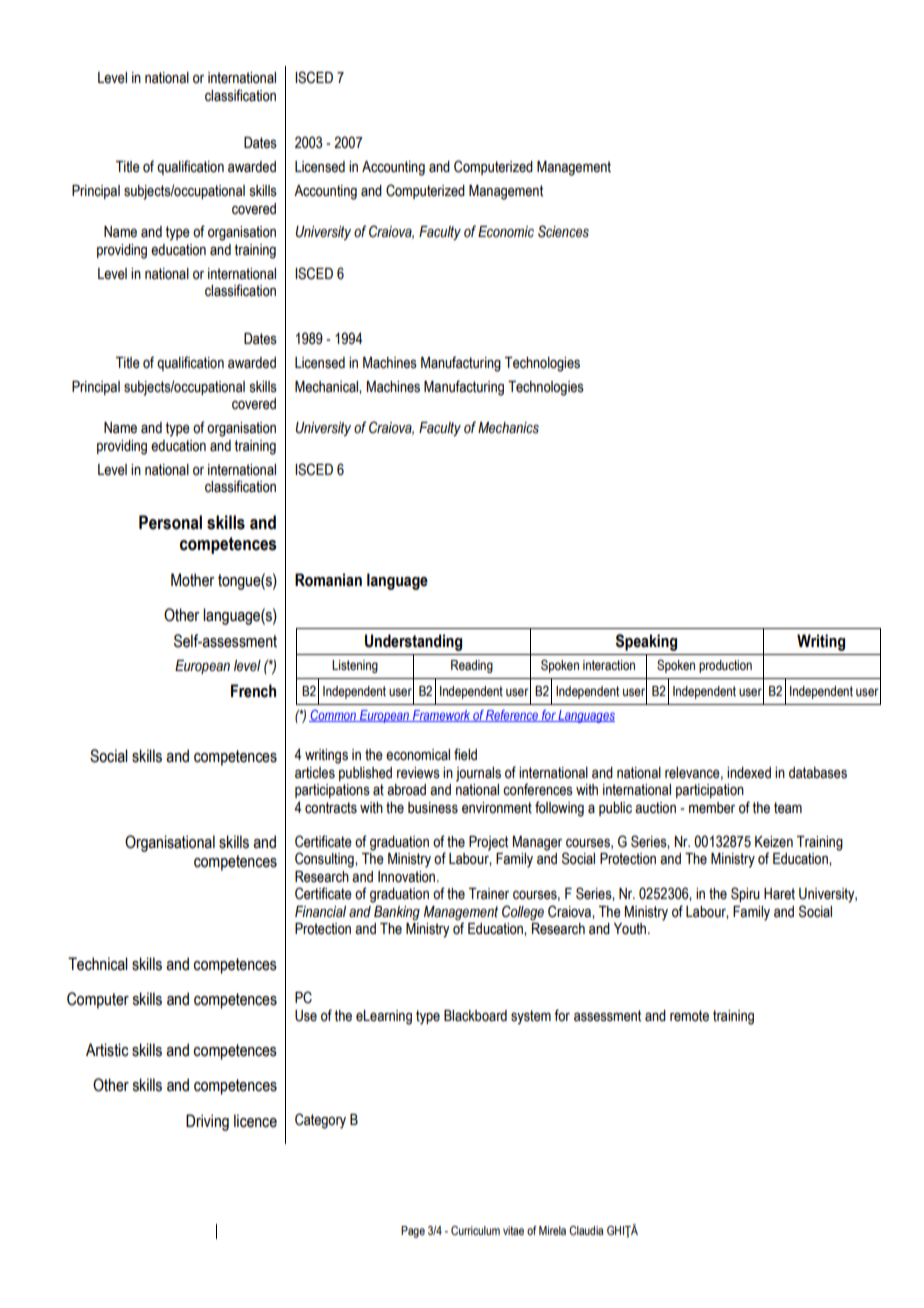 The width and height of the screenshot is (924, 1308). I want to click on Curriculum, so click(475, 1230).
